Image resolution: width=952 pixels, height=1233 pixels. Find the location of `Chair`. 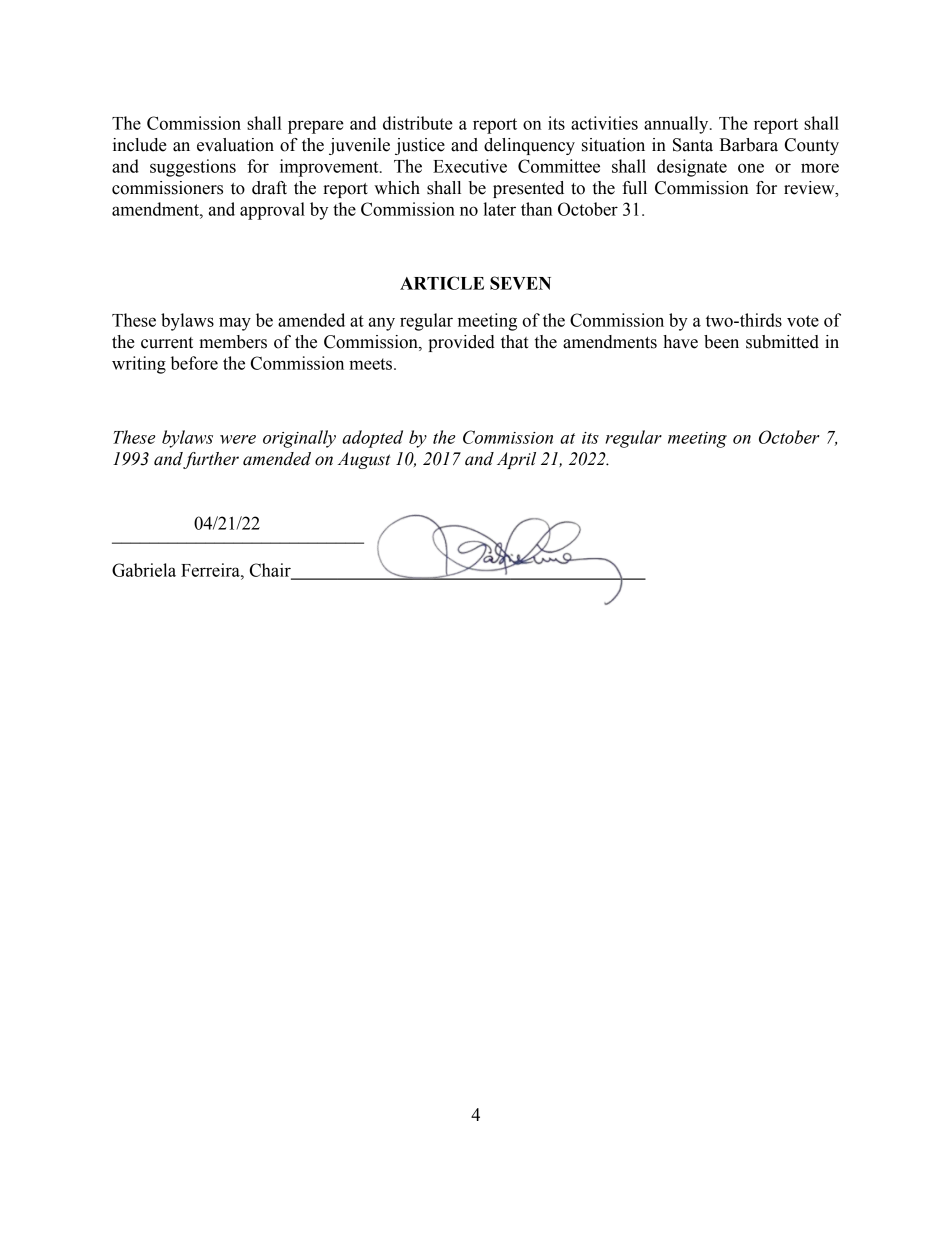

Chair is located at coordinates (271, 571).
